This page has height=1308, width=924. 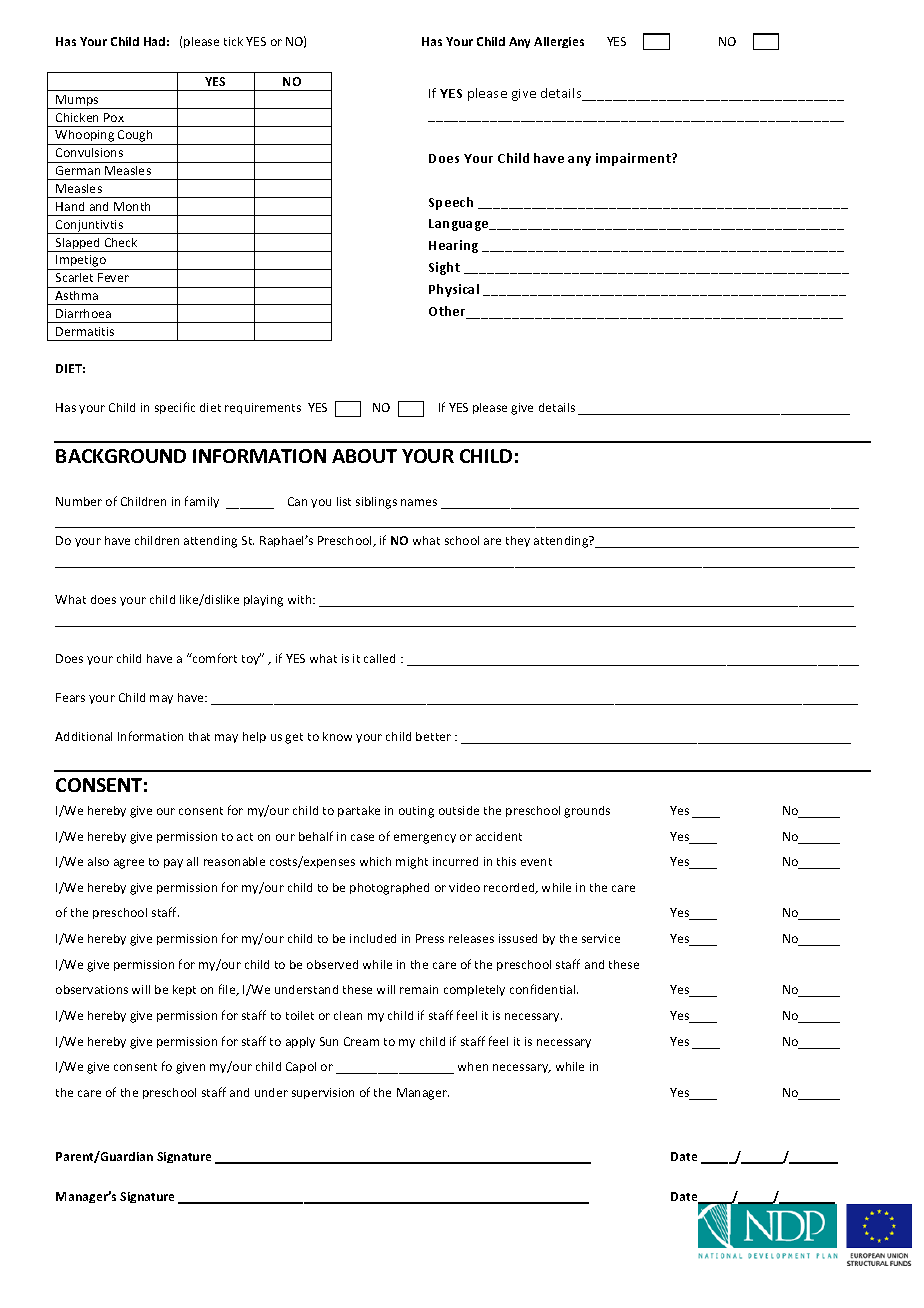 What do you see at coordinates (233, 41) in the page?
I see `tick` at bounding box center [233, 41].
